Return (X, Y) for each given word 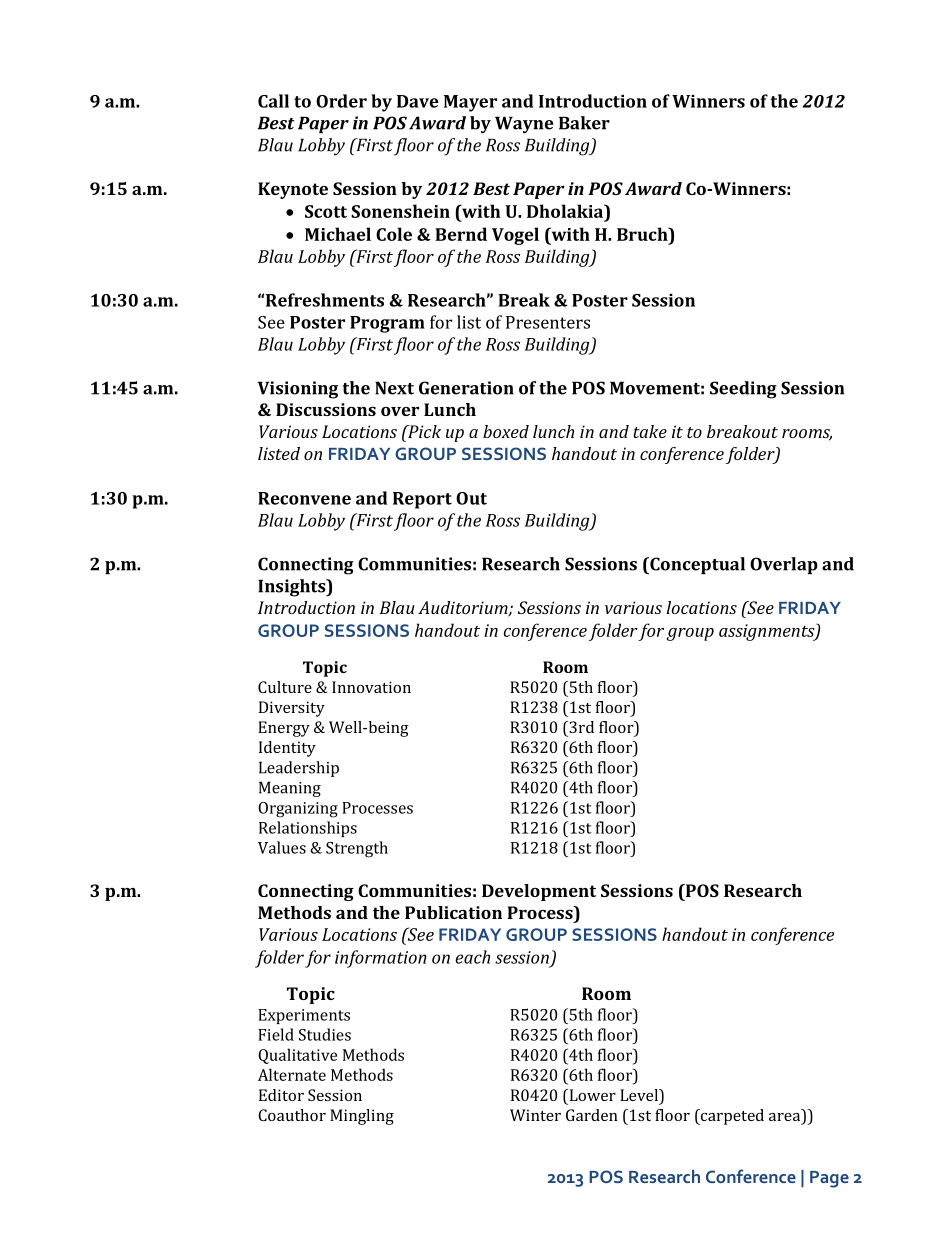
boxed (506, 431)
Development (539, 892)
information (381, 959)
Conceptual (696, 565)
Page (829, 1179)
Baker (584, 123)
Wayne (524, 125)
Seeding (743, 390)
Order (341, 101)
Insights (293, 588)
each (472, 957)
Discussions (326, 409)
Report (422, 500)
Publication (453, 912)
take (650, 431)
